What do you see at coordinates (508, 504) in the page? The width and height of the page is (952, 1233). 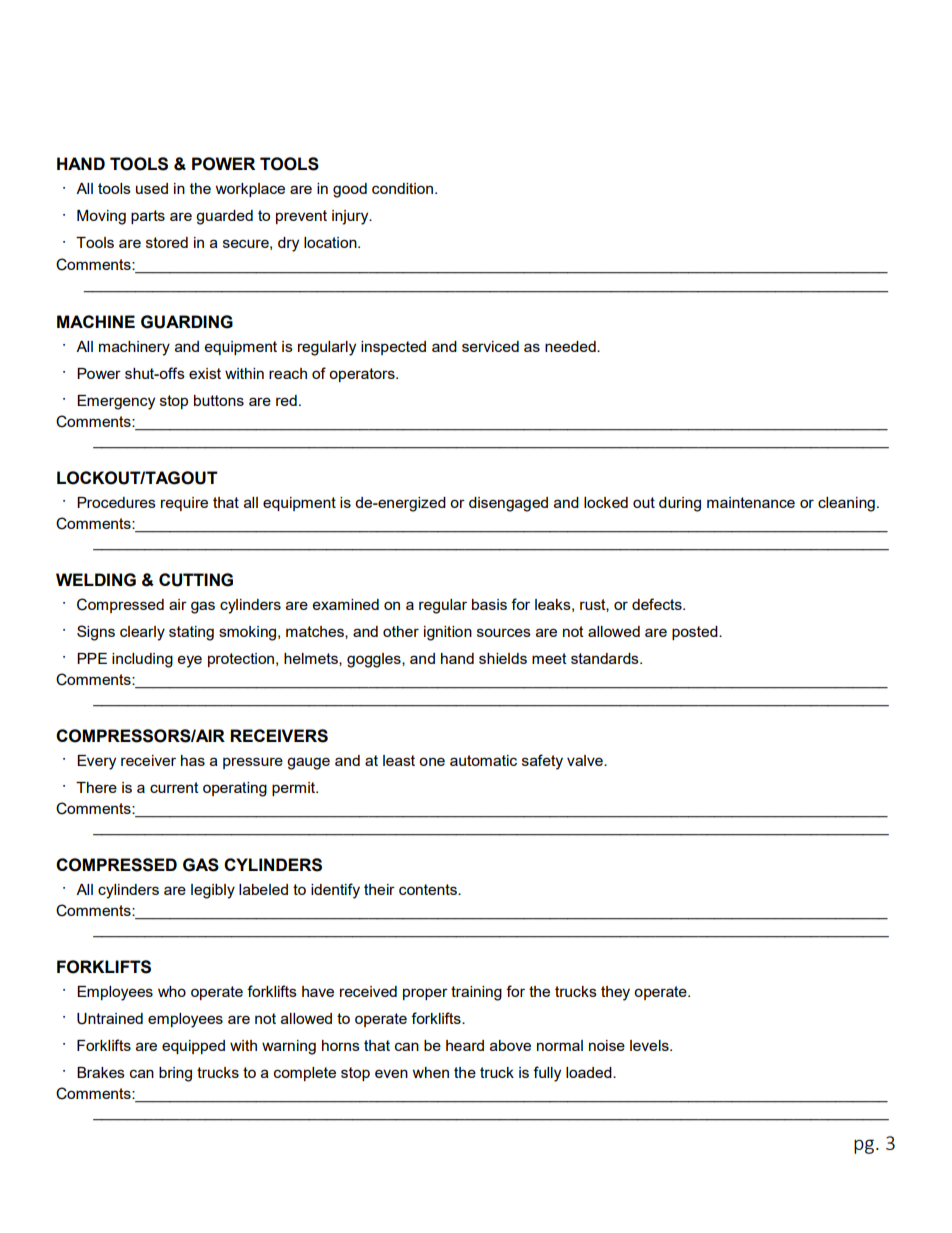 I see `disengaged` at bounding box center [508, 504].
